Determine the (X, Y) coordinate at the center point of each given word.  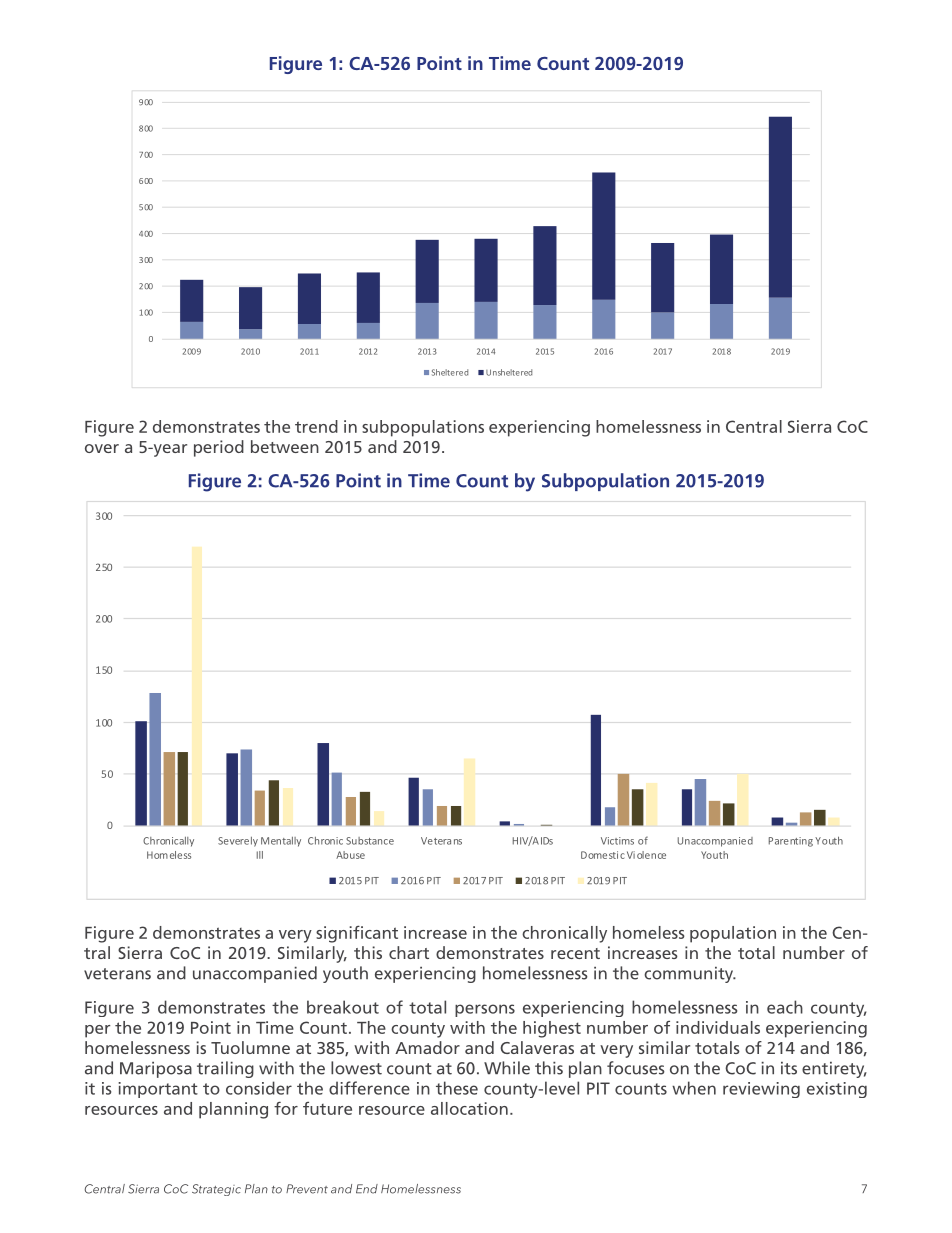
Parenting (791, 842)
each (785, 1007)
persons (485, 1010)
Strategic (216, 1190)
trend (316, 426)
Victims (617, 841)
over (102, 448)
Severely (238, 842)
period (219, 448)
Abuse (350, 855)
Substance (370, 841)
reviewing (761, 1090)
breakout (343, 1007)
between (285, 446)
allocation (469, 1108)
